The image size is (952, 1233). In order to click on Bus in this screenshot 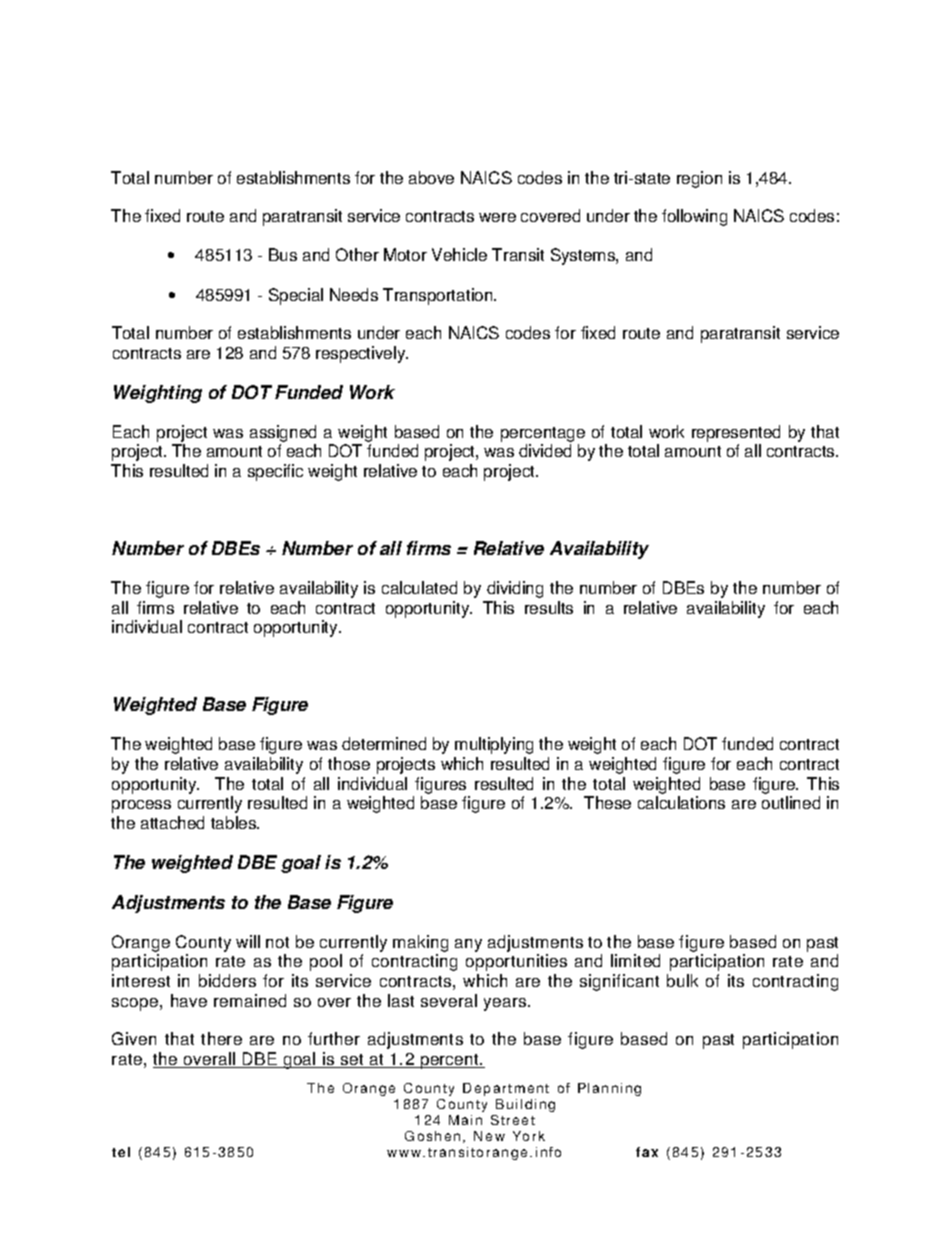, I will do `click(283, 254)`.
